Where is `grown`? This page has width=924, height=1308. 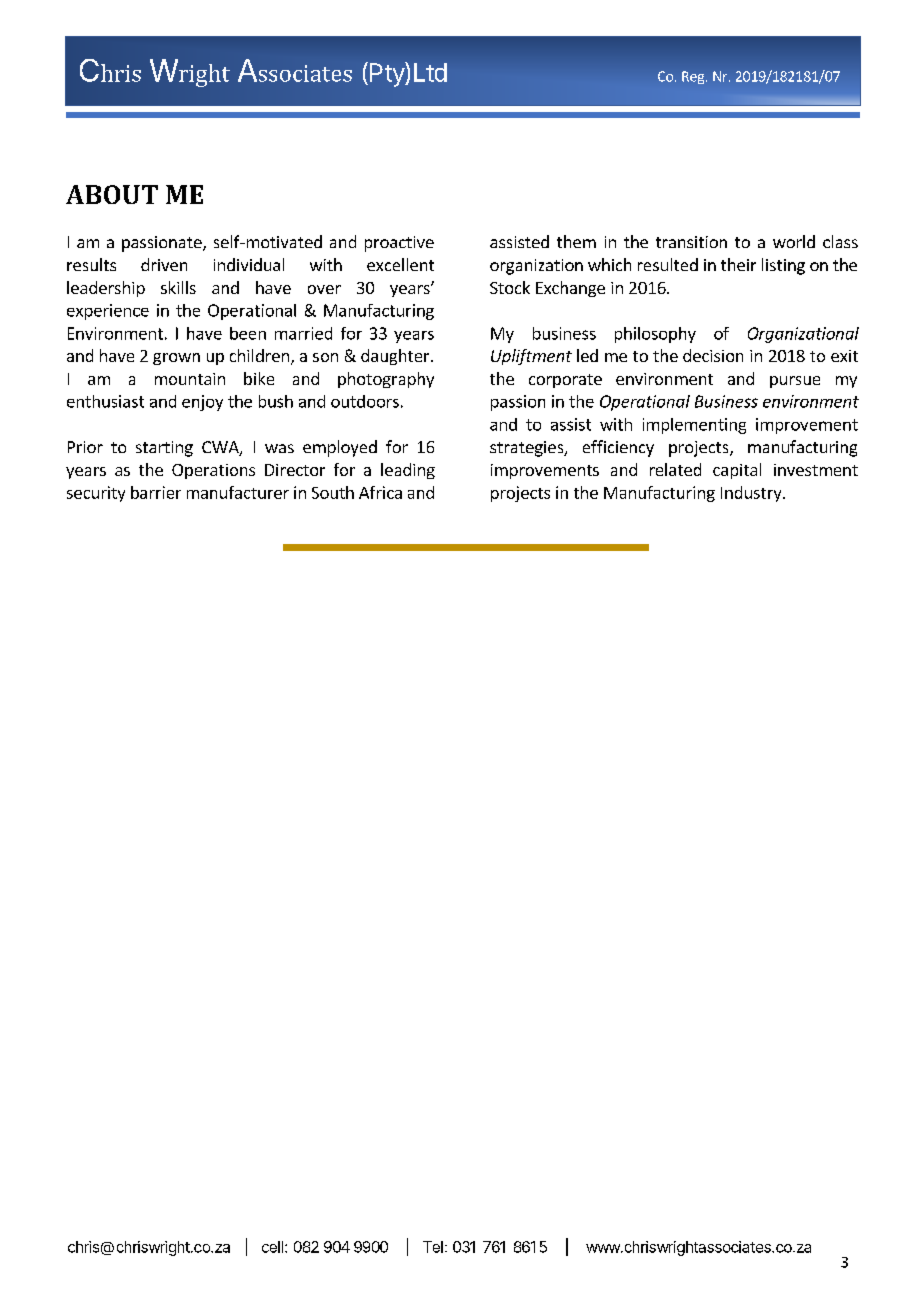
grown is located at coordinates (176, 359).
